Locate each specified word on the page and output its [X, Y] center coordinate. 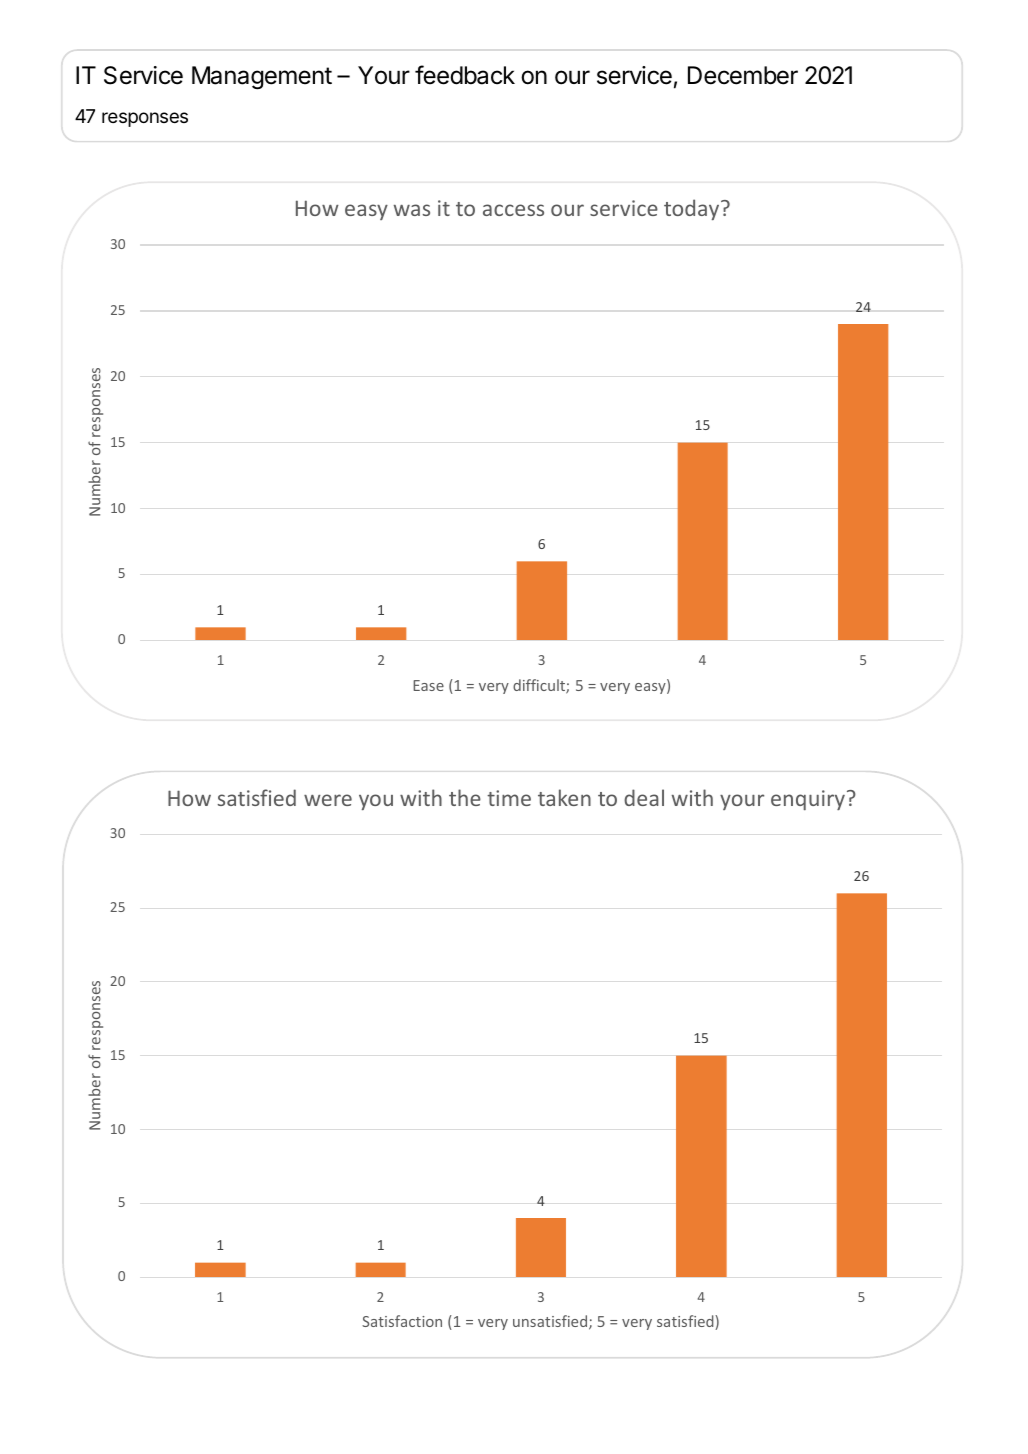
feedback [465, 75]
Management [262, 78]
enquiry [808, 800]
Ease [428, 685]
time [509, 798]
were [328, 800]
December [743, 75]
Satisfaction [402, 1321]
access [513, 210]
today [693, 209]
